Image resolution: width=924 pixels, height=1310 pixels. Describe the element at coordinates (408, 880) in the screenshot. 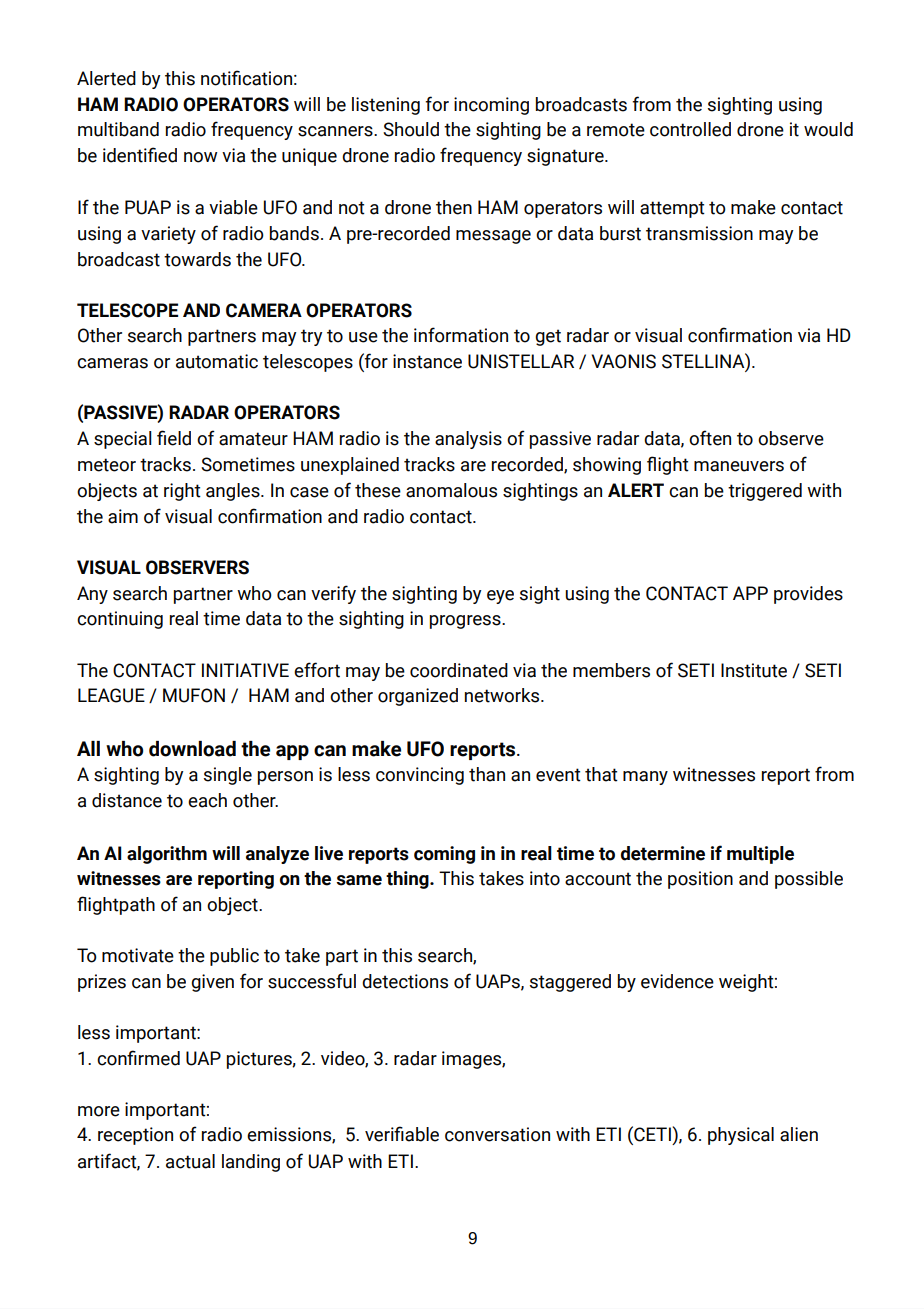

I see `thing` at that location.
